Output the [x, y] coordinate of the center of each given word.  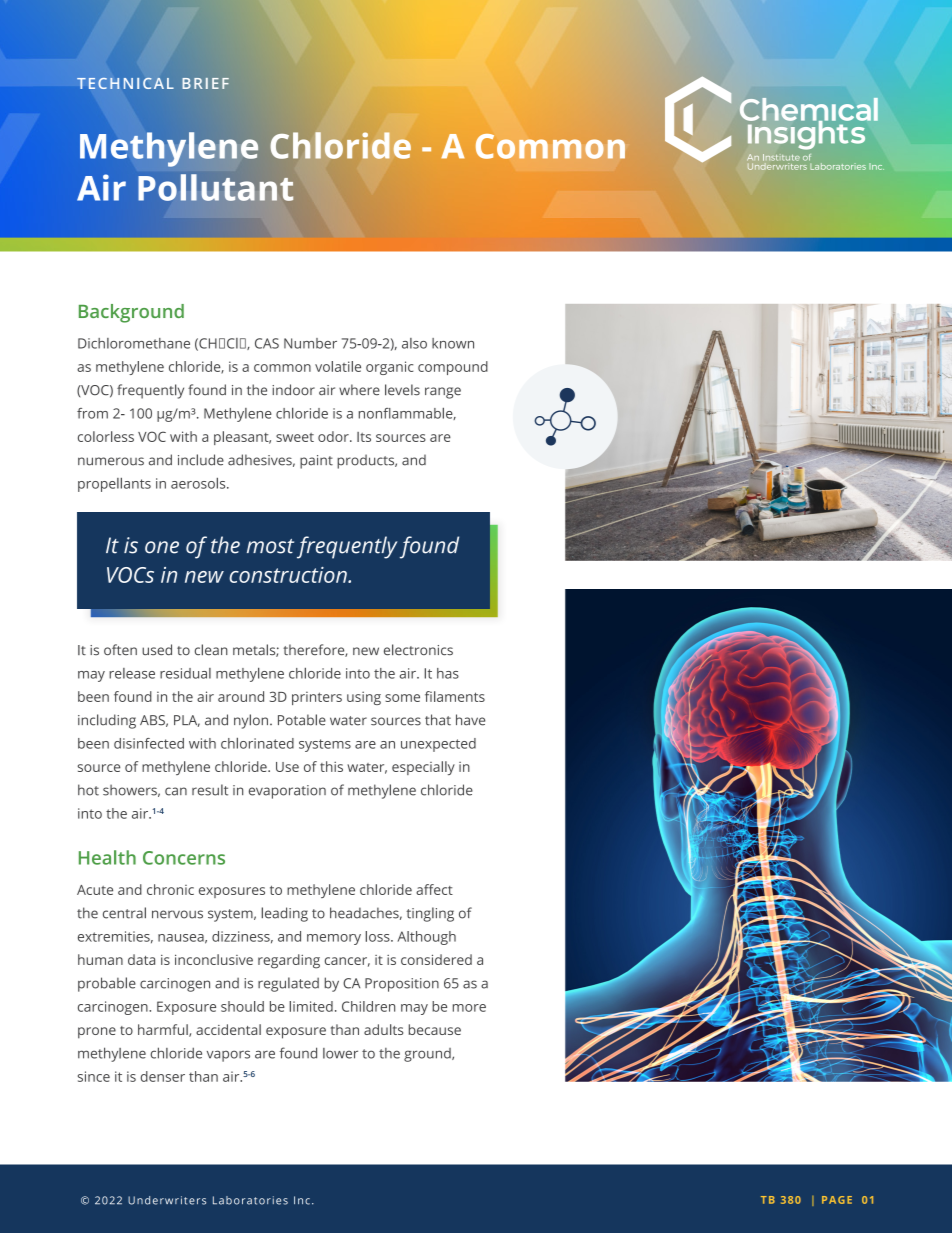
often [120, 649]
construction [289, 575]
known [453, 343]
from [92, 413]
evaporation [287, 792]
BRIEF [205, 83]
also [414, 343]
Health [107, 857]
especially [423, 768]
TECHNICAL [125, 83]
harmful [164, 1030]
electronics [418, 650]
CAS [267, 343]
